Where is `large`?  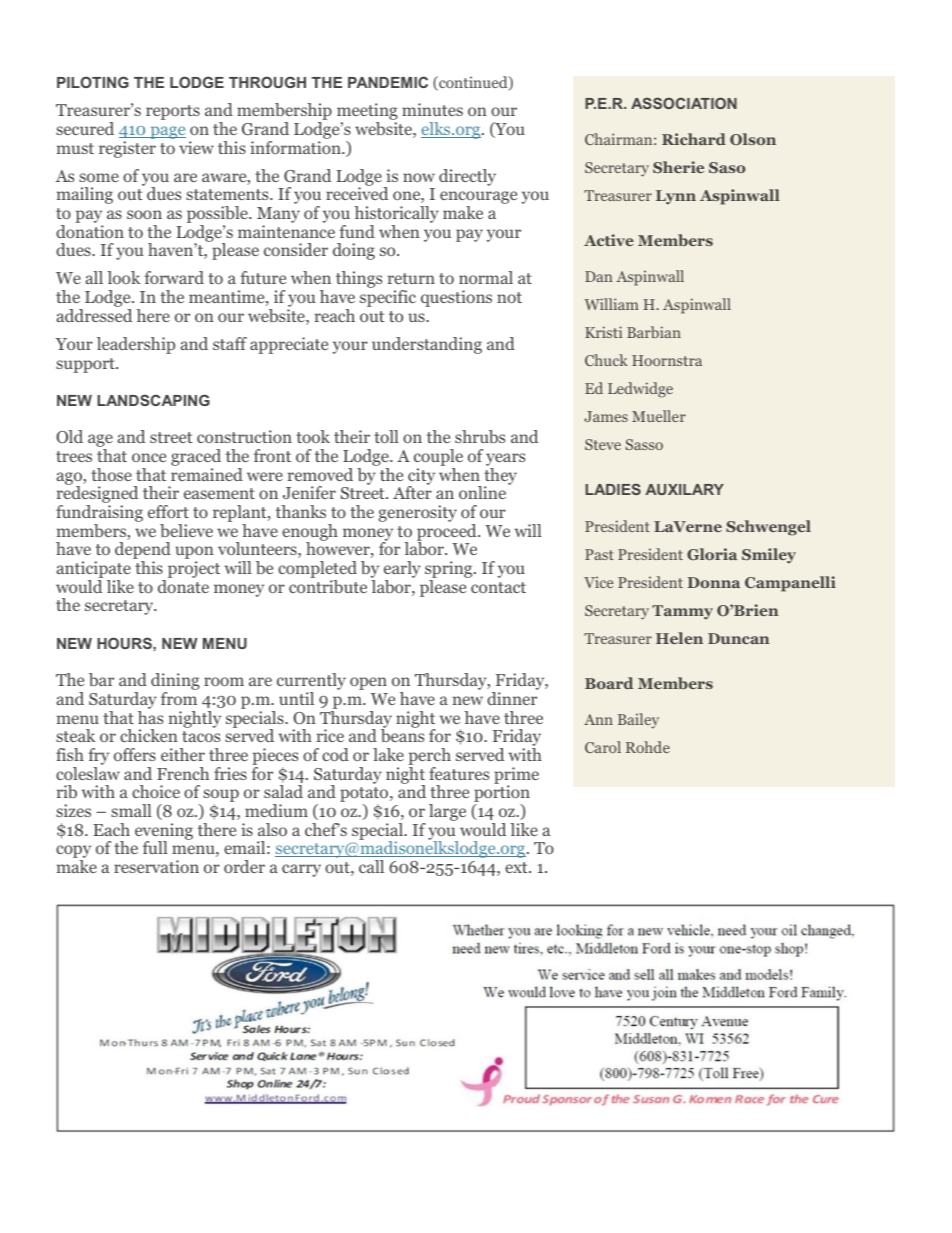
large is located at coordinates (447, 812).
